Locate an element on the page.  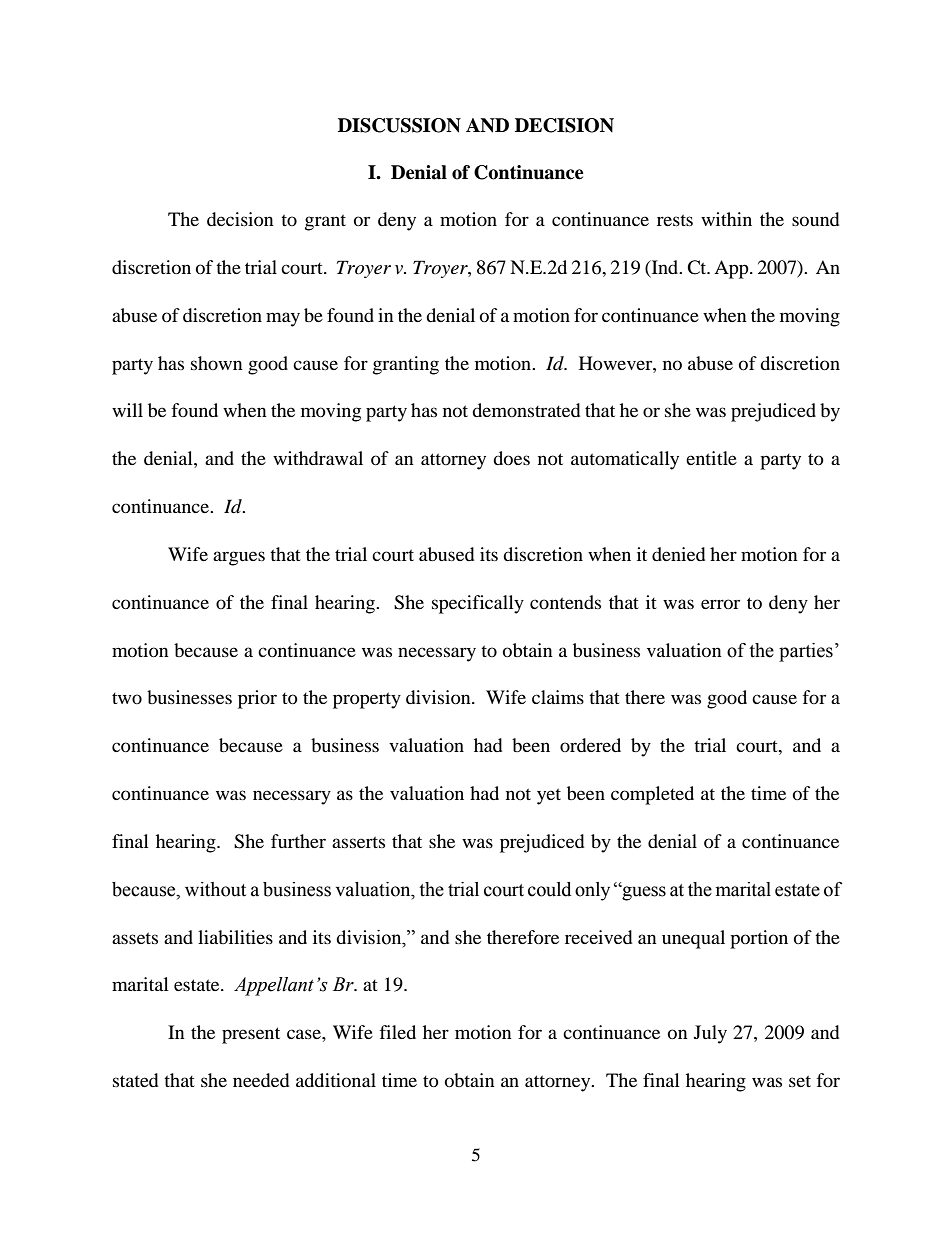
within is located at coordinates (726, 219).
